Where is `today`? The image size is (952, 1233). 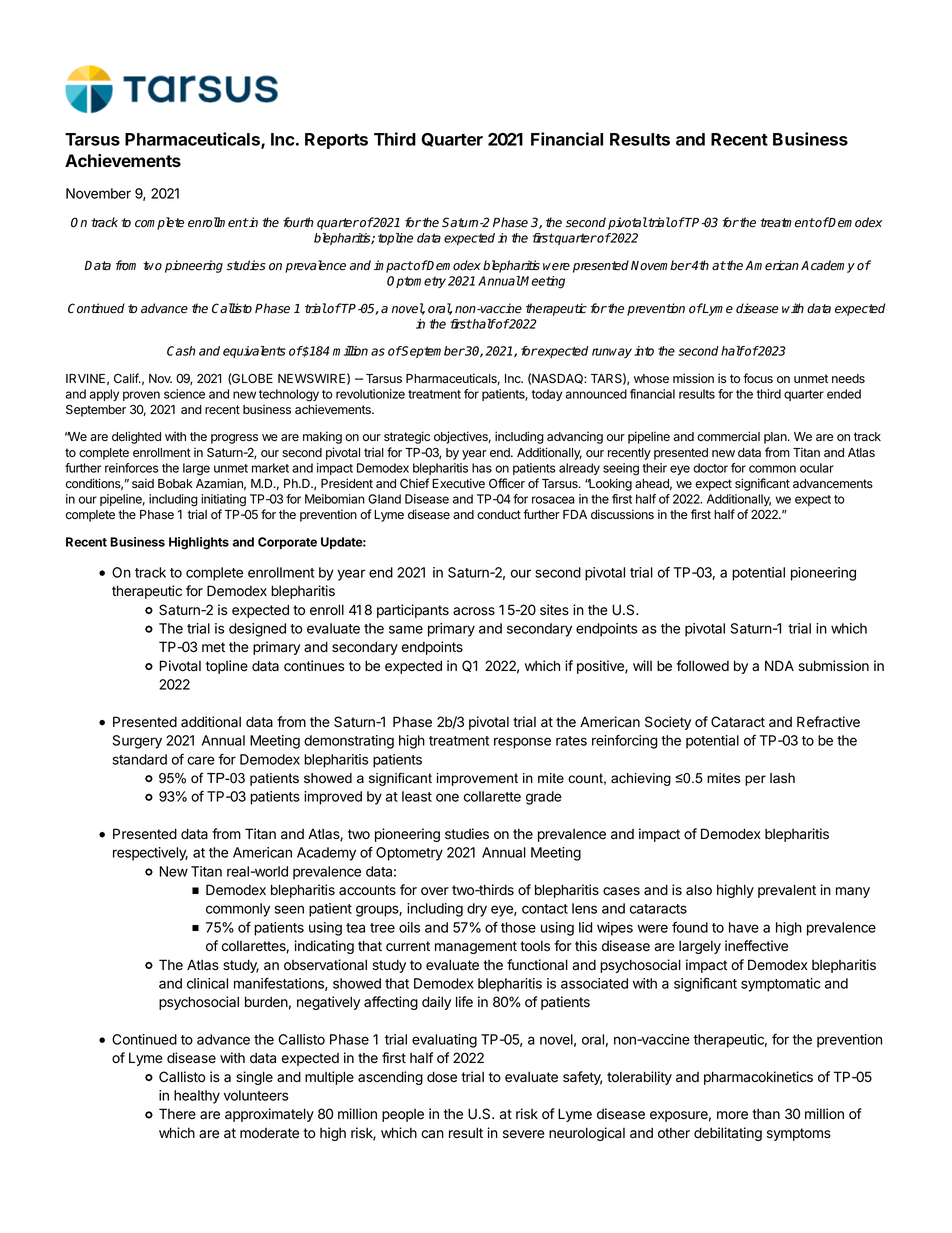
today is located at coordinates (547, 395).
